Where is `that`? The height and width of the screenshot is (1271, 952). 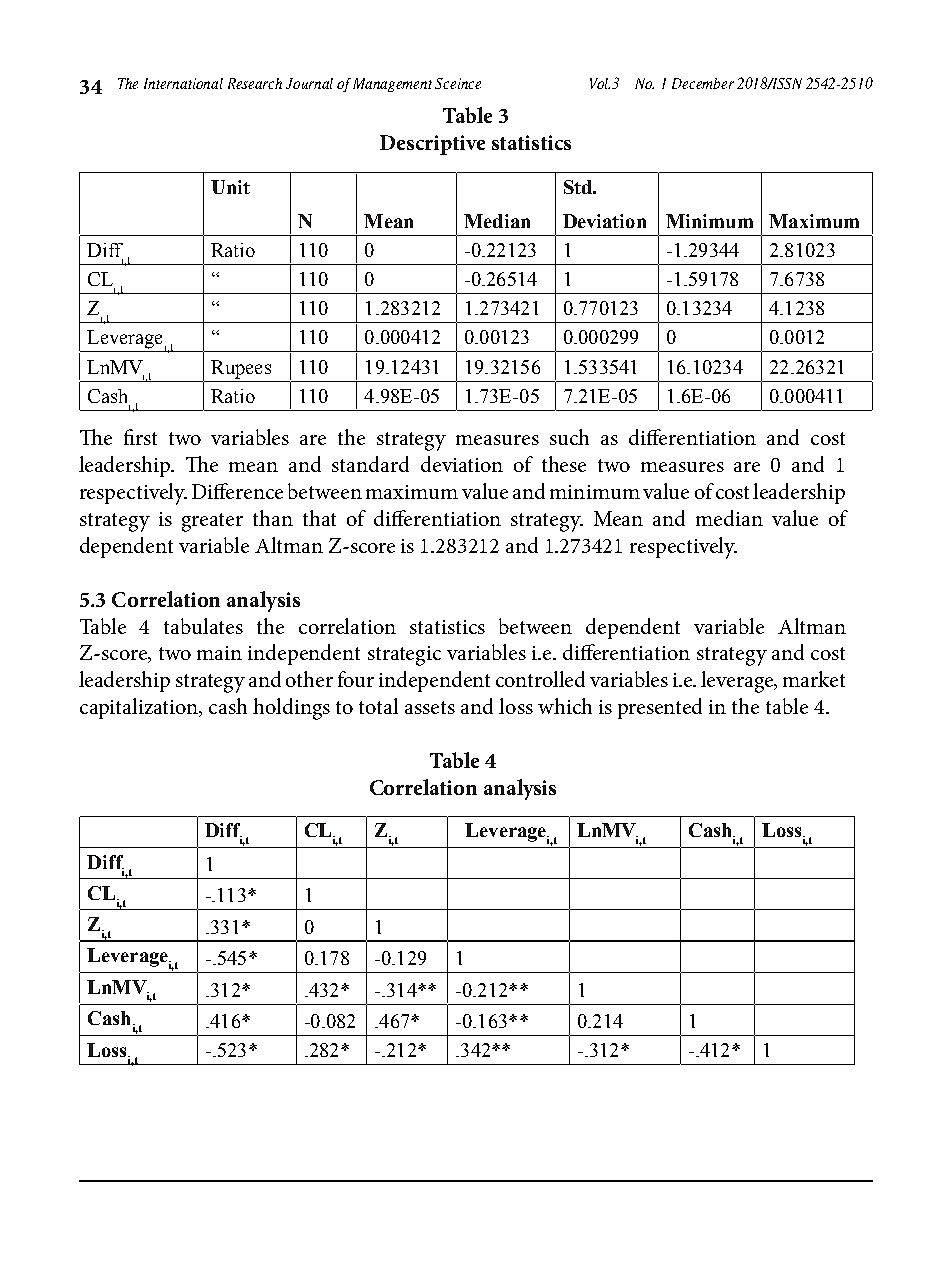
that is located at coordinates (319, 518).
